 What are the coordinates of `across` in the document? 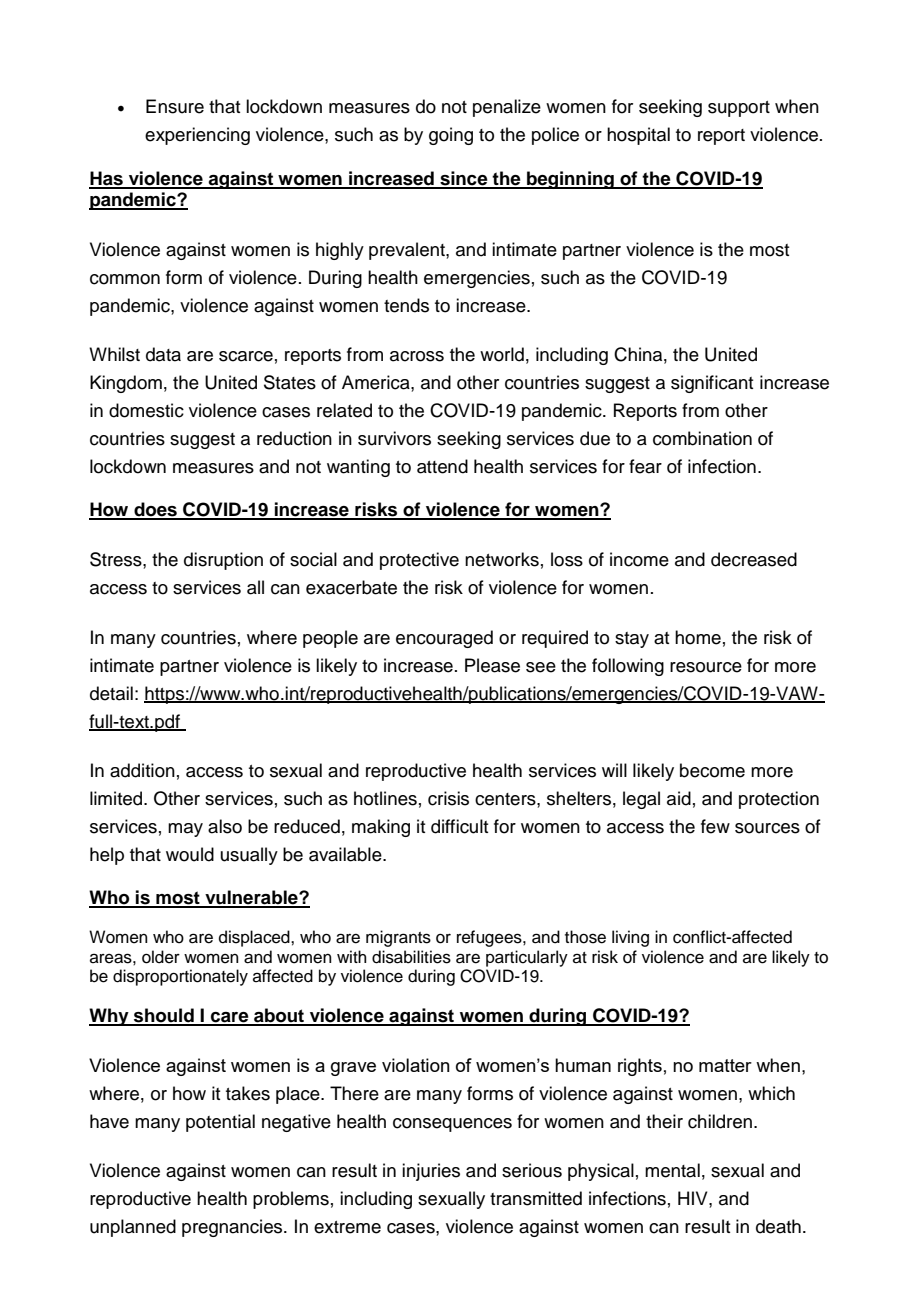 It's located at (417, 356).
